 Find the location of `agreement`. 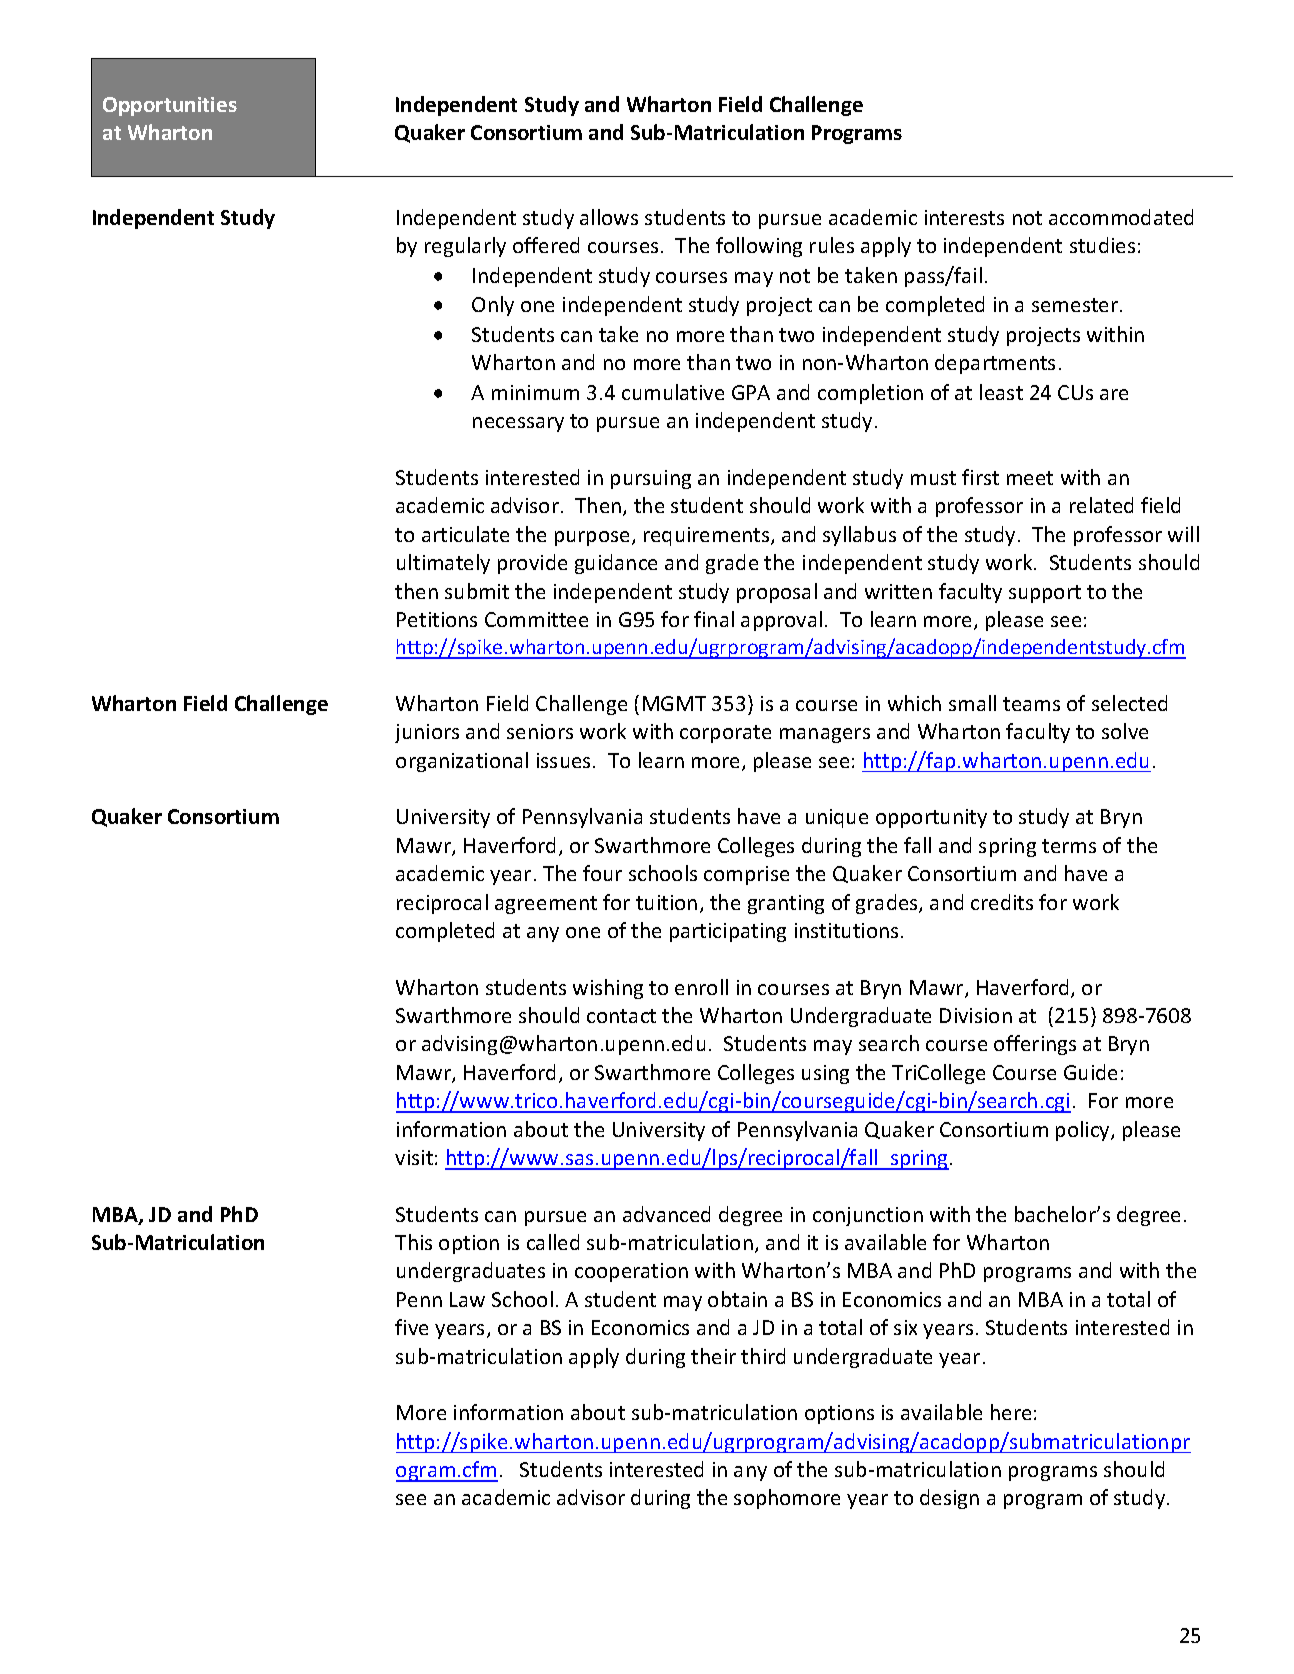

agreement is located at coordinates (546, 905).
